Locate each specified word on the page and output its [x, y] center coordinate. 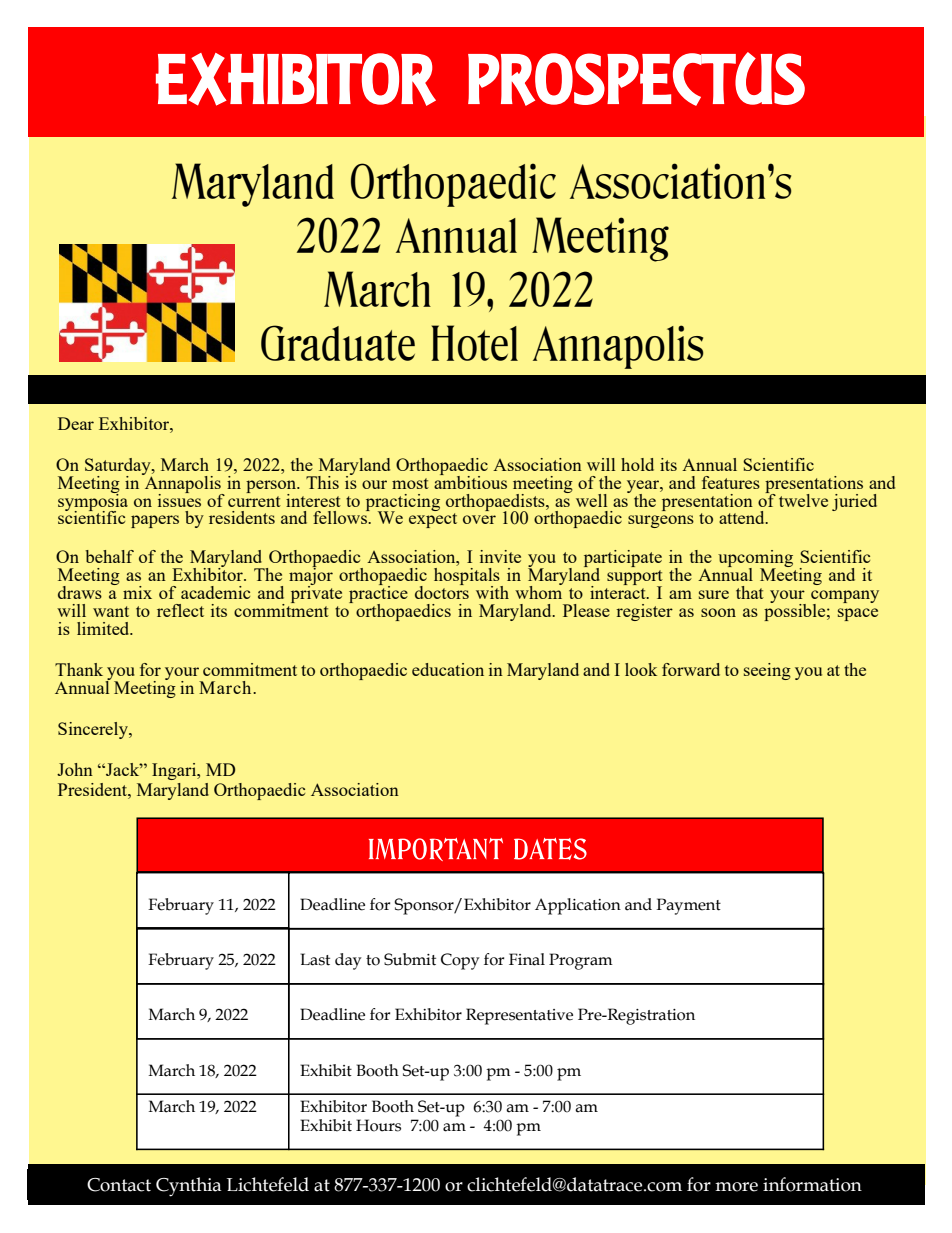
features [731, 482]
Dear [76, 423]
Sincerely [94, 730]
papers [155, 521]
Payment [688, 906]
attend [743, 517]
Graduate [338, 343]
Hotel [474, 343]
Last [315, 959]
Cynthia [189, 1187]
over [479, 519]
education [448, 669]
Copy [460, 961]
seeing [767, 671]
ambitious [470, 481]
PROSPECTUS [636, 79]
